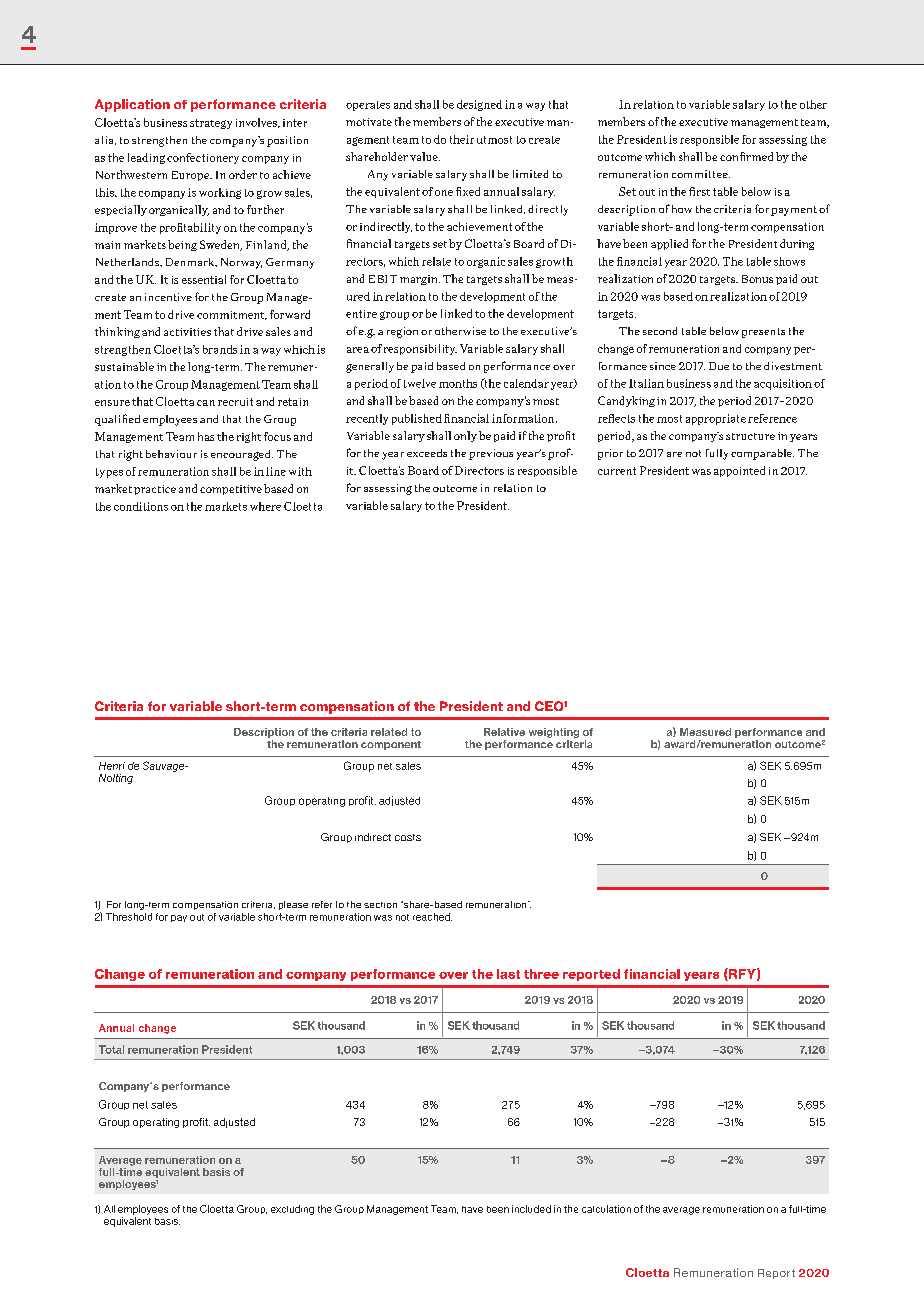 Image resolution: width=924 pixels, height=1311 pixels. Describe the element at coordinates (458, 383) in the screenshot. I see `months` at that location.
